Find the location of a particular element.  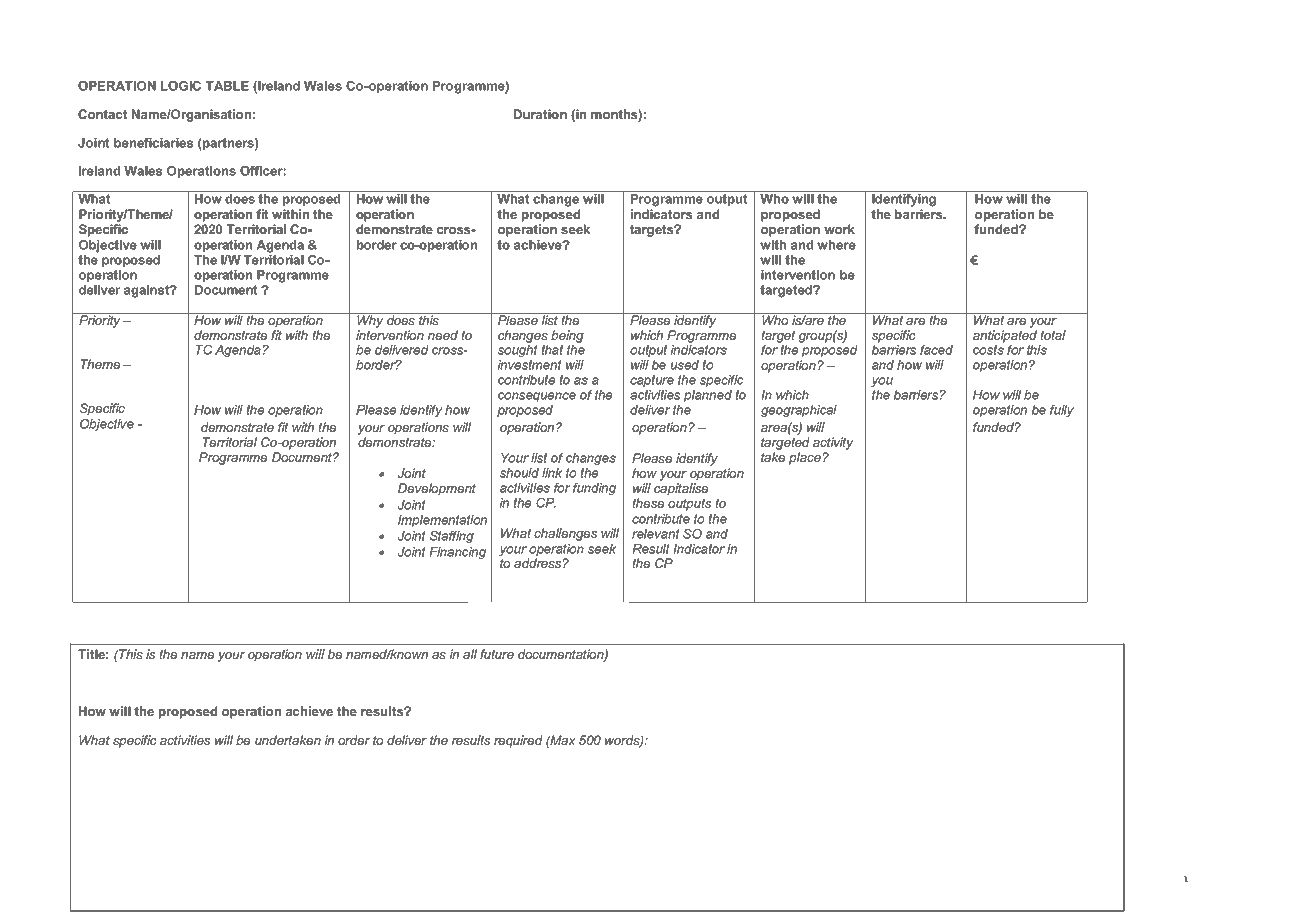

Duration is located at coordinates (540, 114).
